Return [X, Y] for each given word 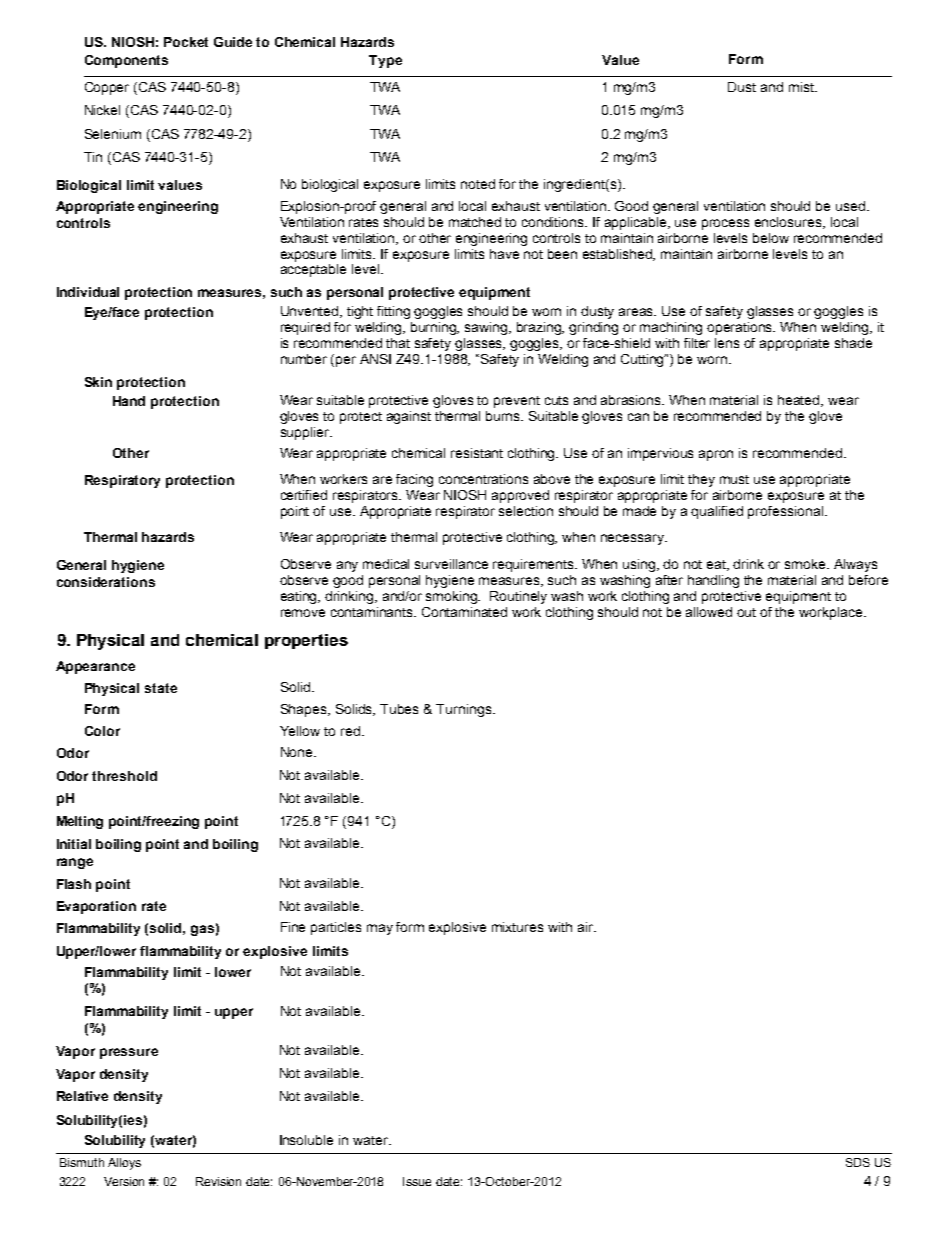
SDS [858, 1162]
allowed [709, 612]
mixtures [517, 927]
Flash [74, 884]
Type [385, 61]
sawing [487, 328]
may [380, 929]
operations [741, 328]
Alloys [124, 1164]
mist [802, 87]
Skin [98, 382]
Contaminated [464, 612]
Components [126, 61]
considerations [106, 582]
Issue [417, 1181]
